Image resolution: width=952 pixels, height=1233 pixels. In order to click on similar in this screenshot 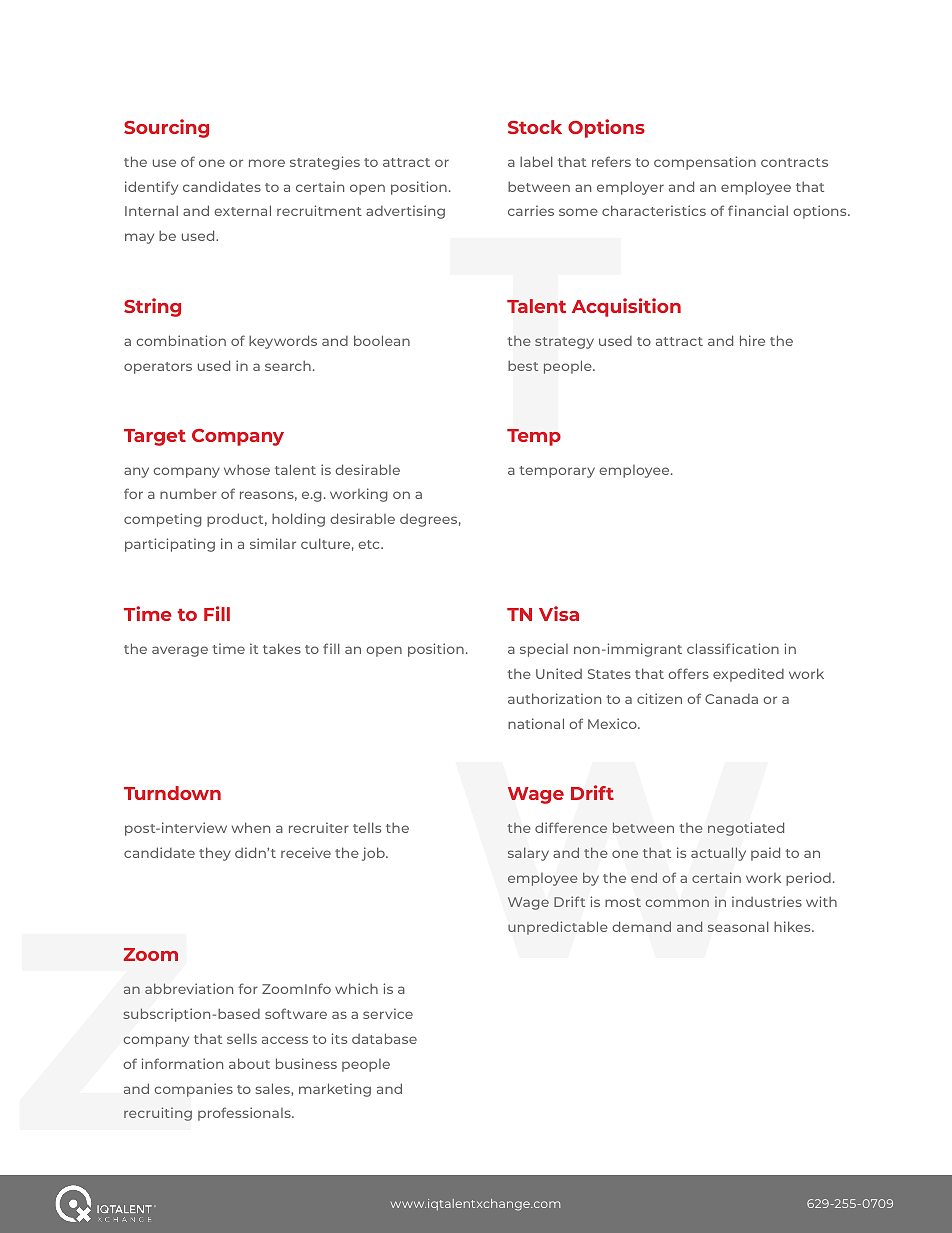, I will do `click(273, 543)`.
